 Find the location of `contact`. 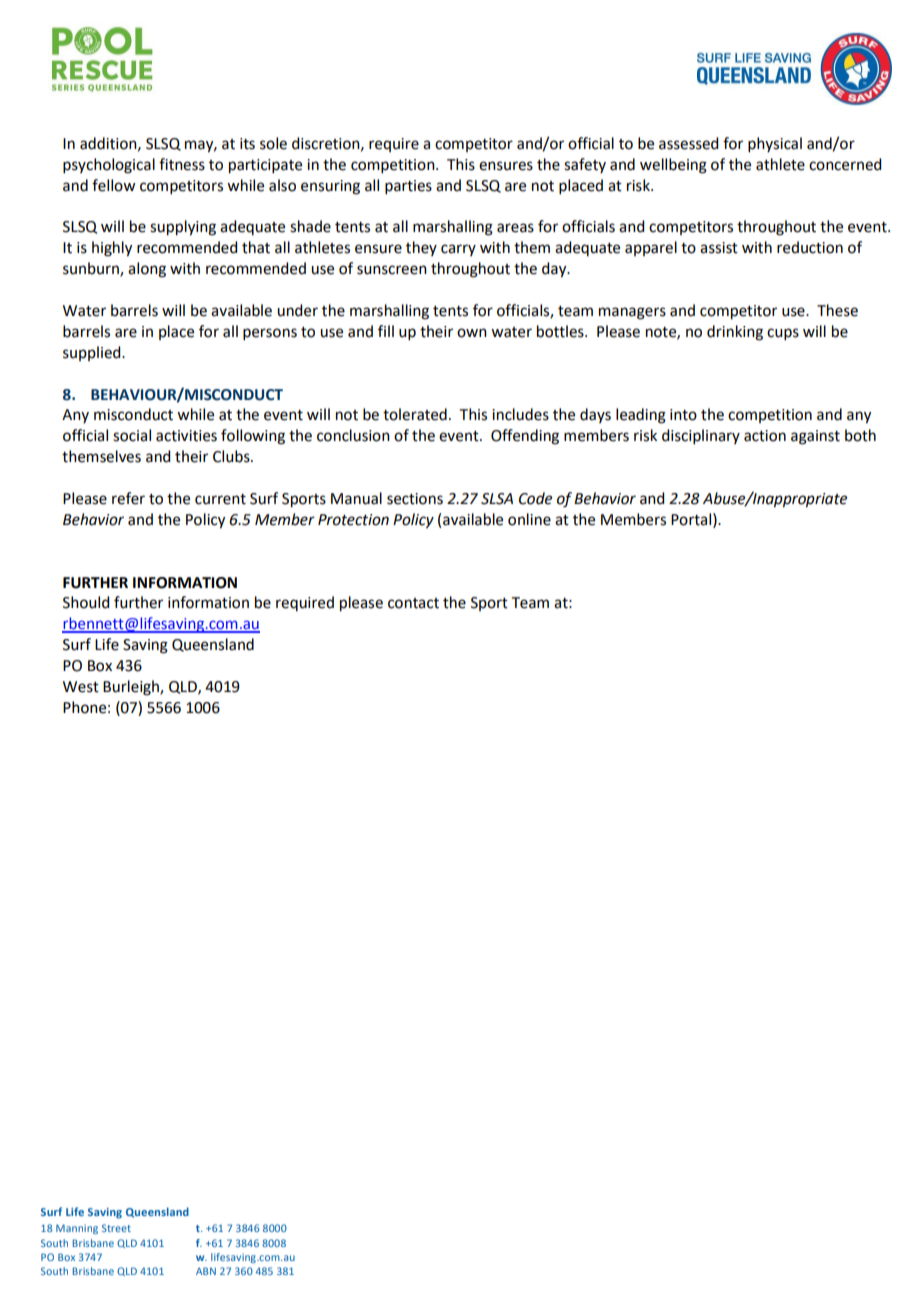

contact is located at coordinates (413, 603).
